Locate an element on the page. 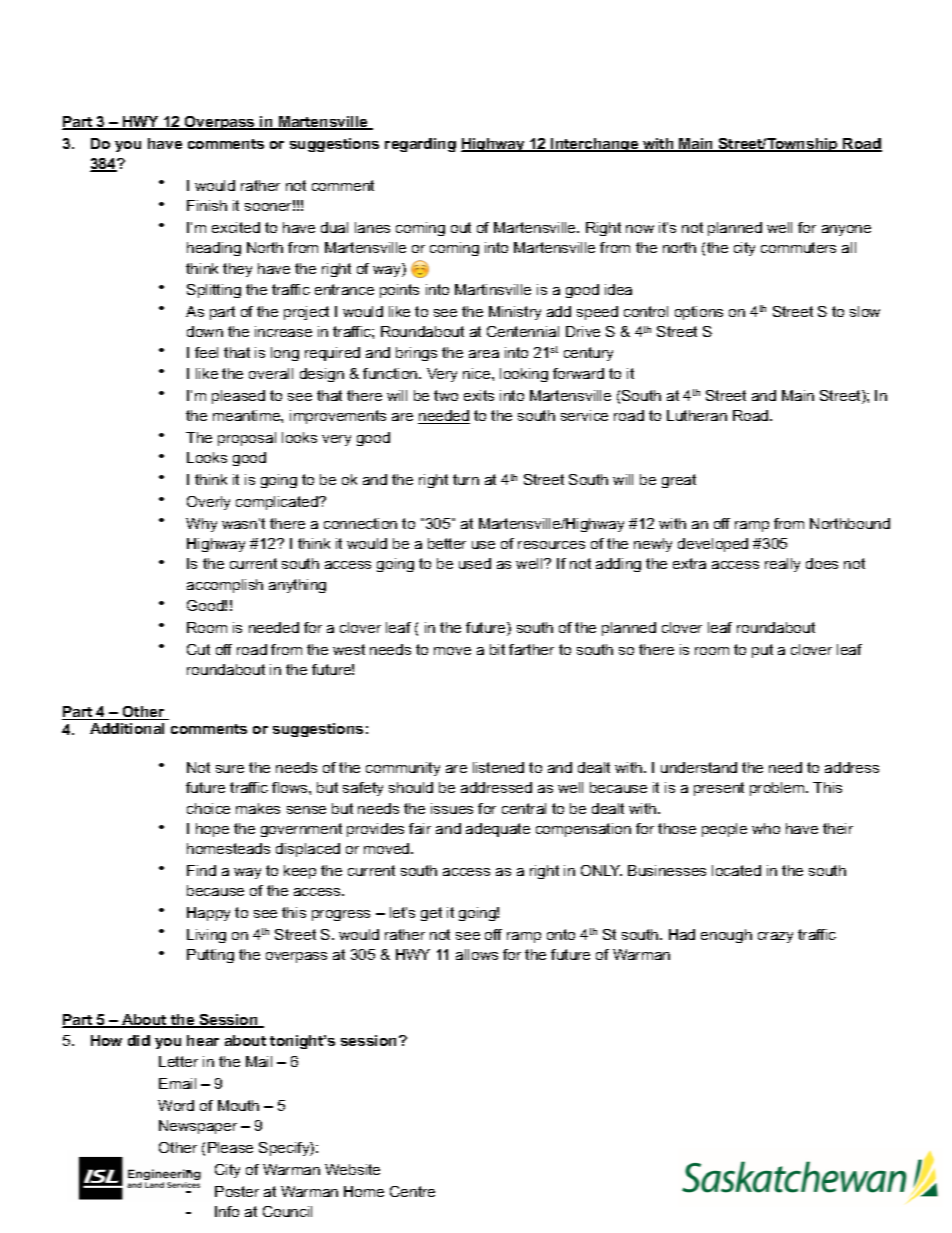  Lutheran is located at coordinates (697, 415).
